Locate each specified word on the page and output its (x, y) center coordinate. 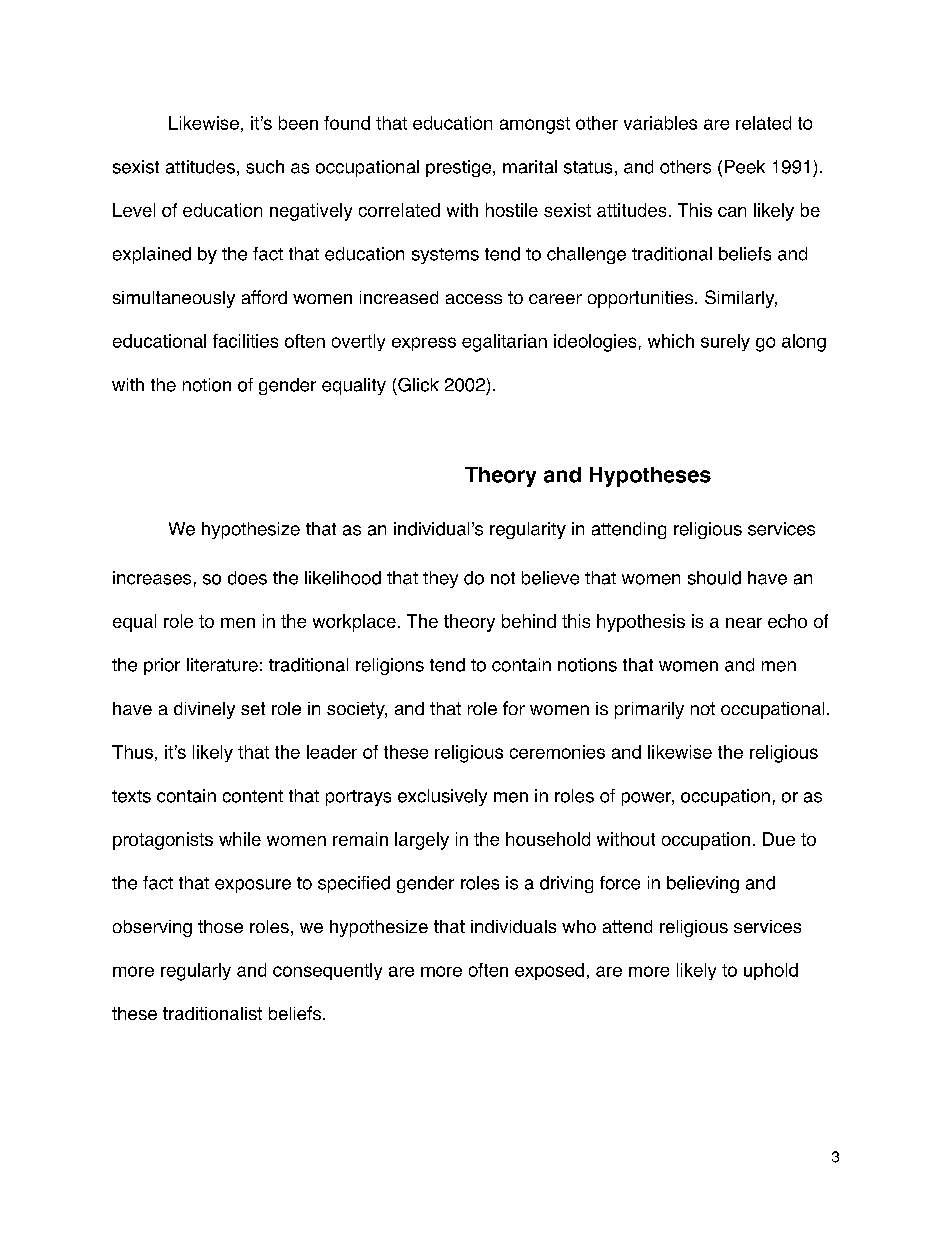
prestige (458, 168)
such (265, 167)
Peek (745, 167)
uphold (771, 971)
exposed (549, 971)
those (220, 926)
